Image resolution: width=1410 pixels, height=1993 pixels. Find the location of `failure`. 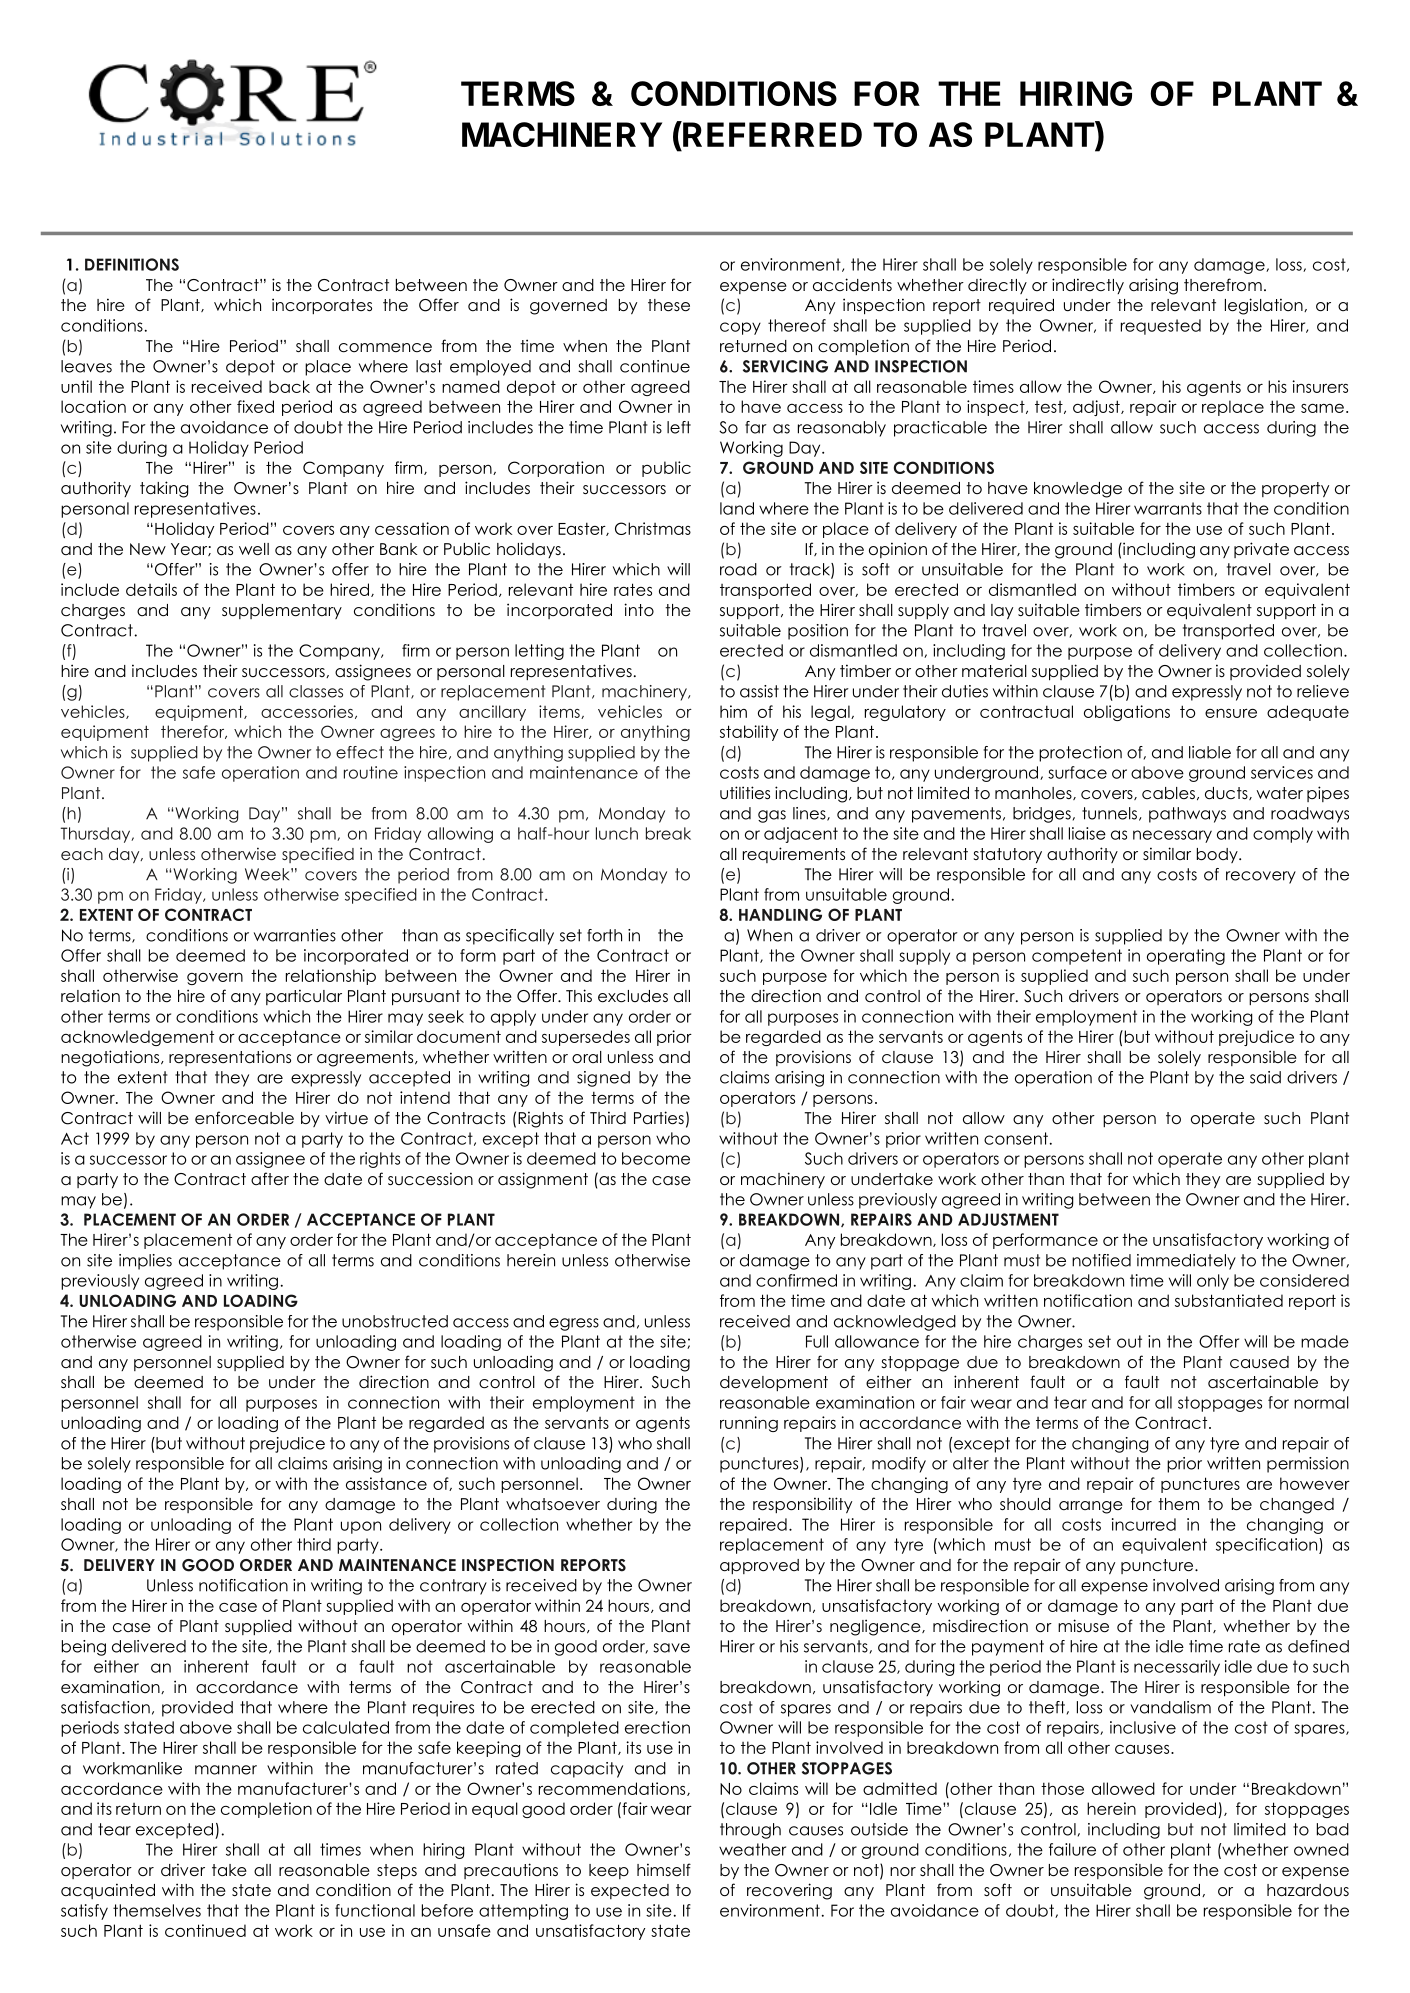

failure is located at coordinates (1072, 1849).
